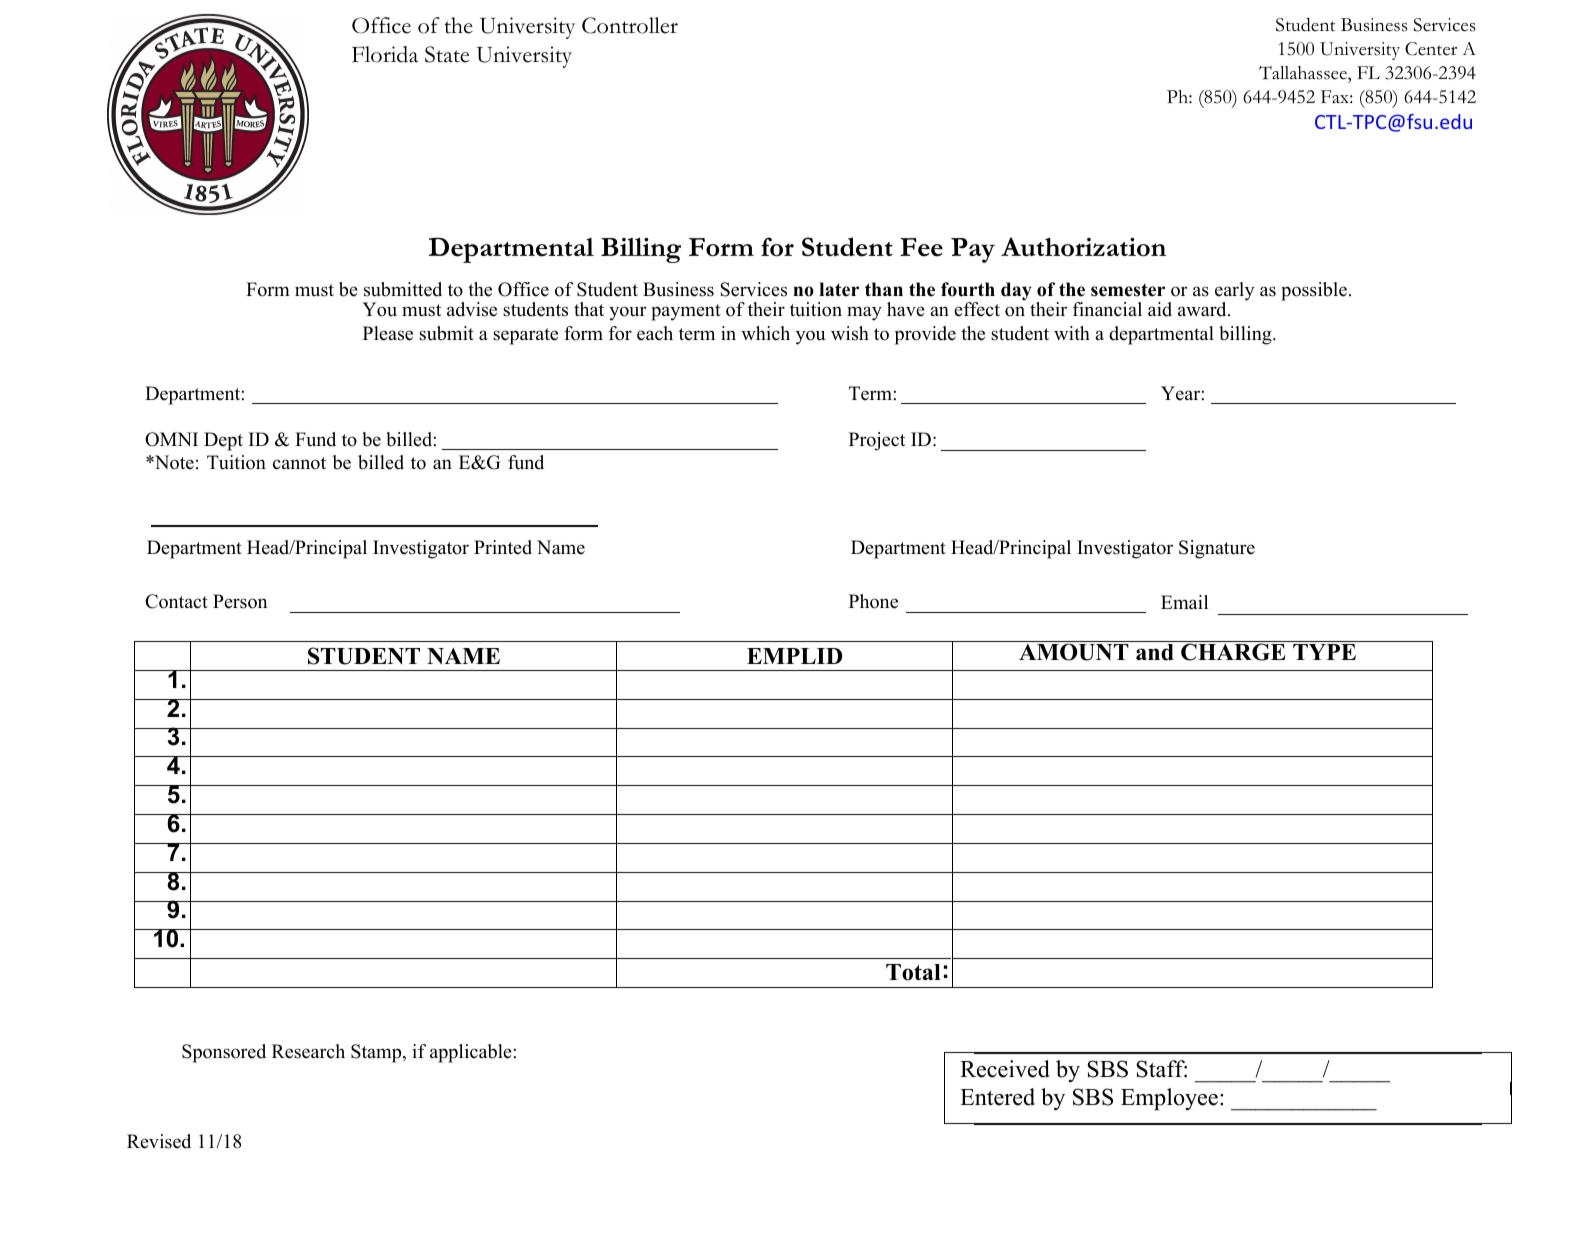 This image has width=1596, height=1233. Describe the element at coordinates (1217, 549) in the image. I see `Signature` at that location.
